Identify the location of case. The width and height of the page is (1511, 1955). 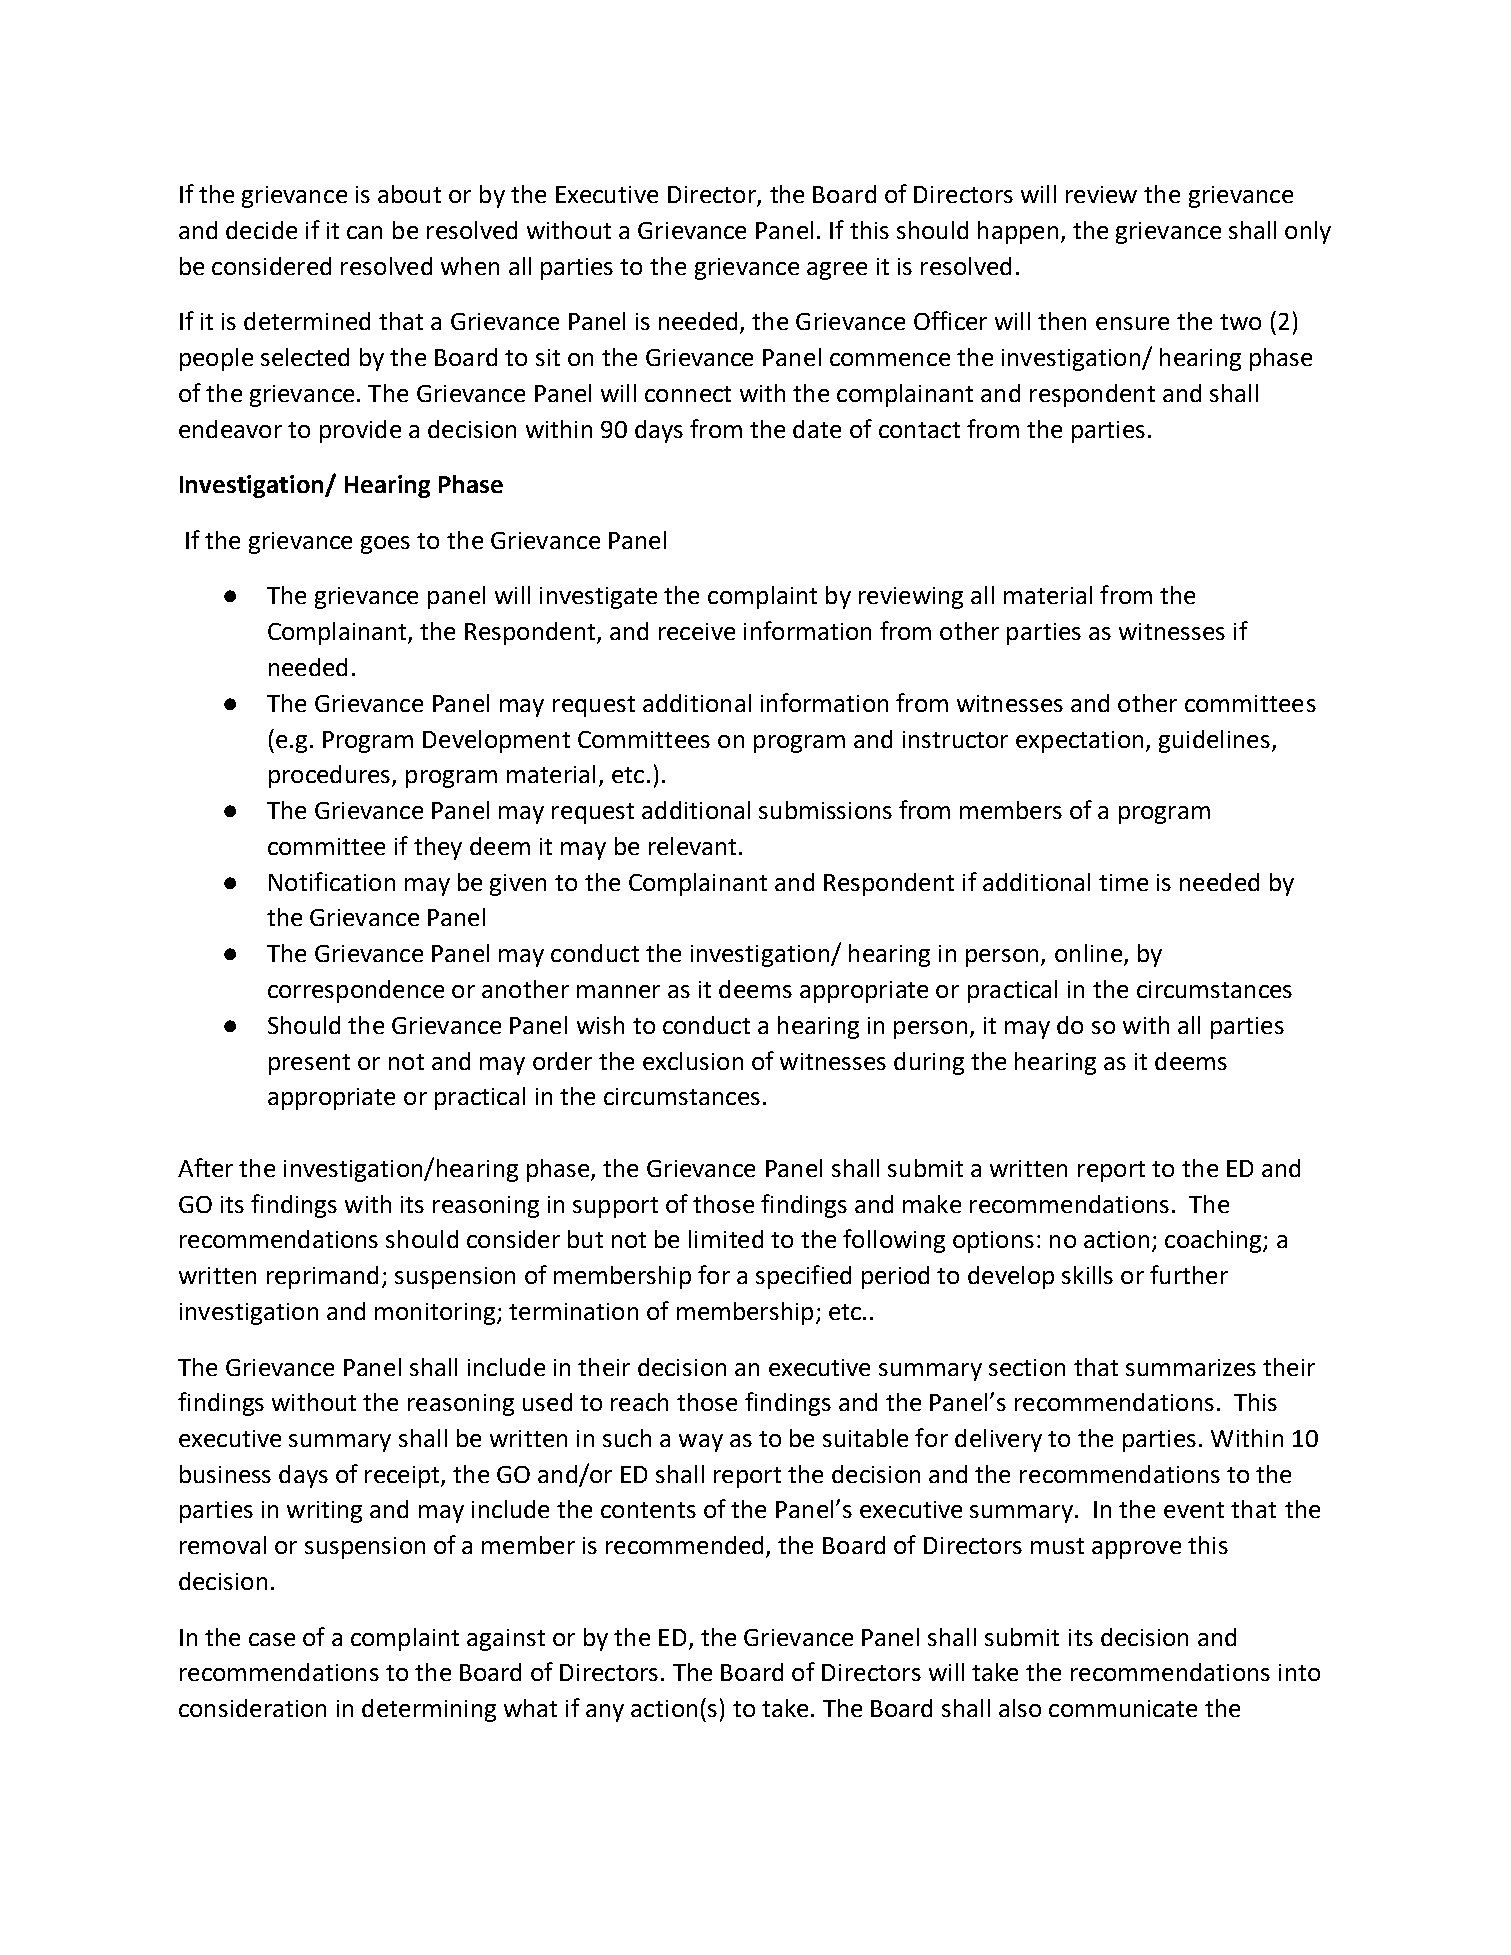
(272, 1639).
